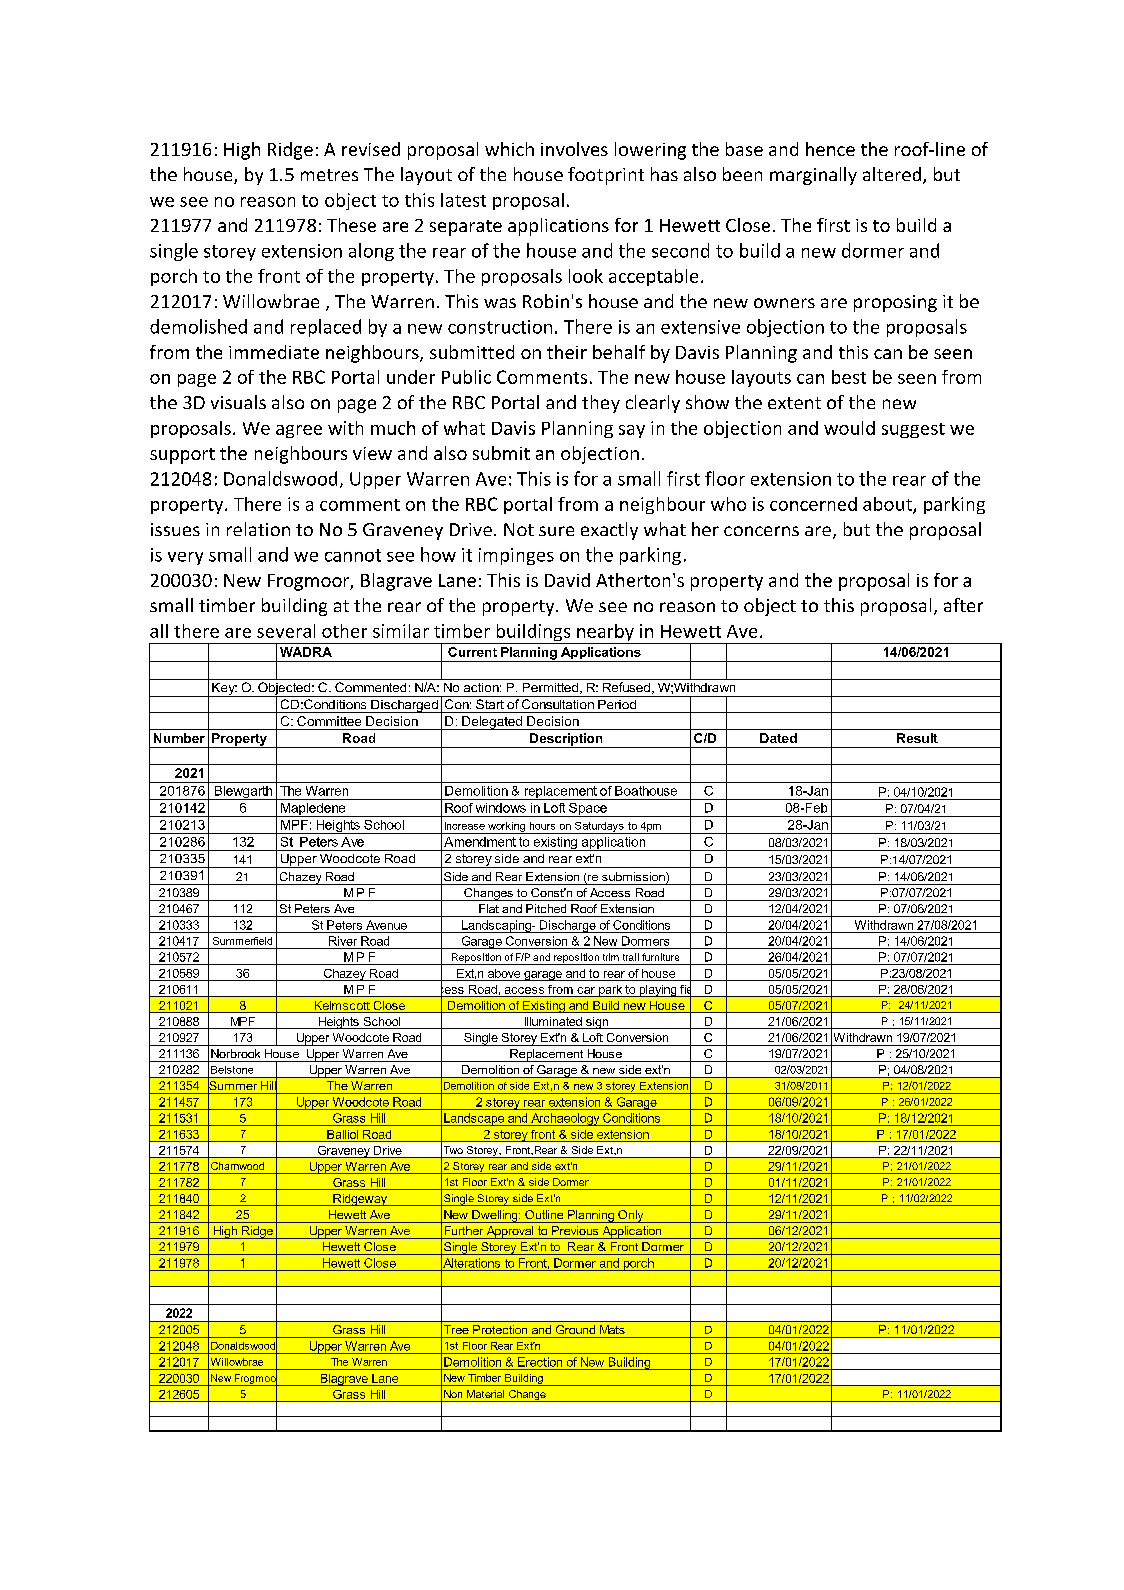 This screenshot has width=1124, height=1590. What do you see at coordinates (606, 176) in the screenshot?
I see `footprint` at bounding box center [606, 176].
